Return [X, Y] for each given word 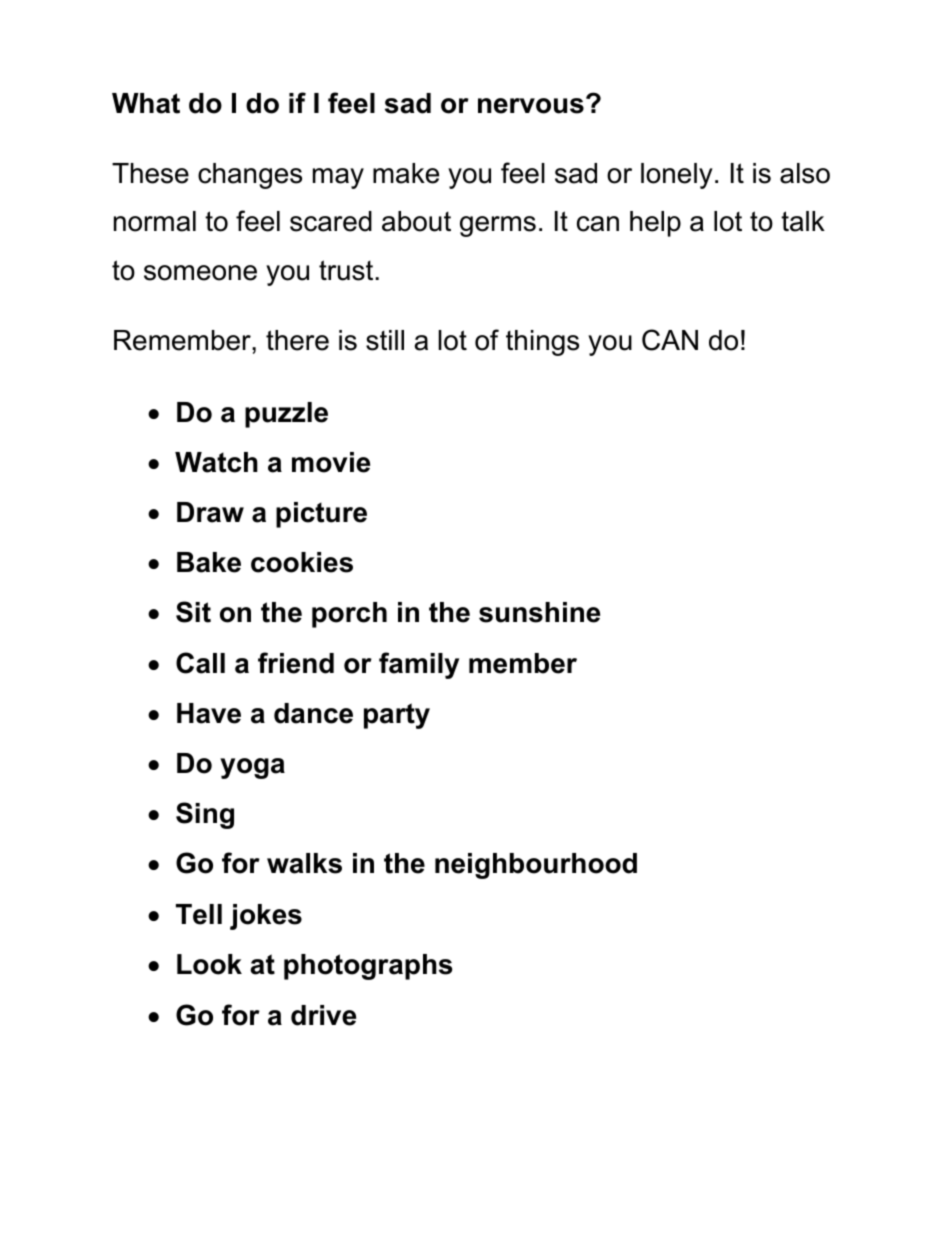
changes [250, 176]
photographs [368, 967]
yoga [252, 768]
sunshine [539, 612]
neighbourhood [536, 866]
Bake [209, 562]
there [297, 340]
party [397, 716]
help [655, 224]
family [419, 665]
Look [209, 964]
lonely [677, 176]
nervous [531, 106]
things [542, 343]
